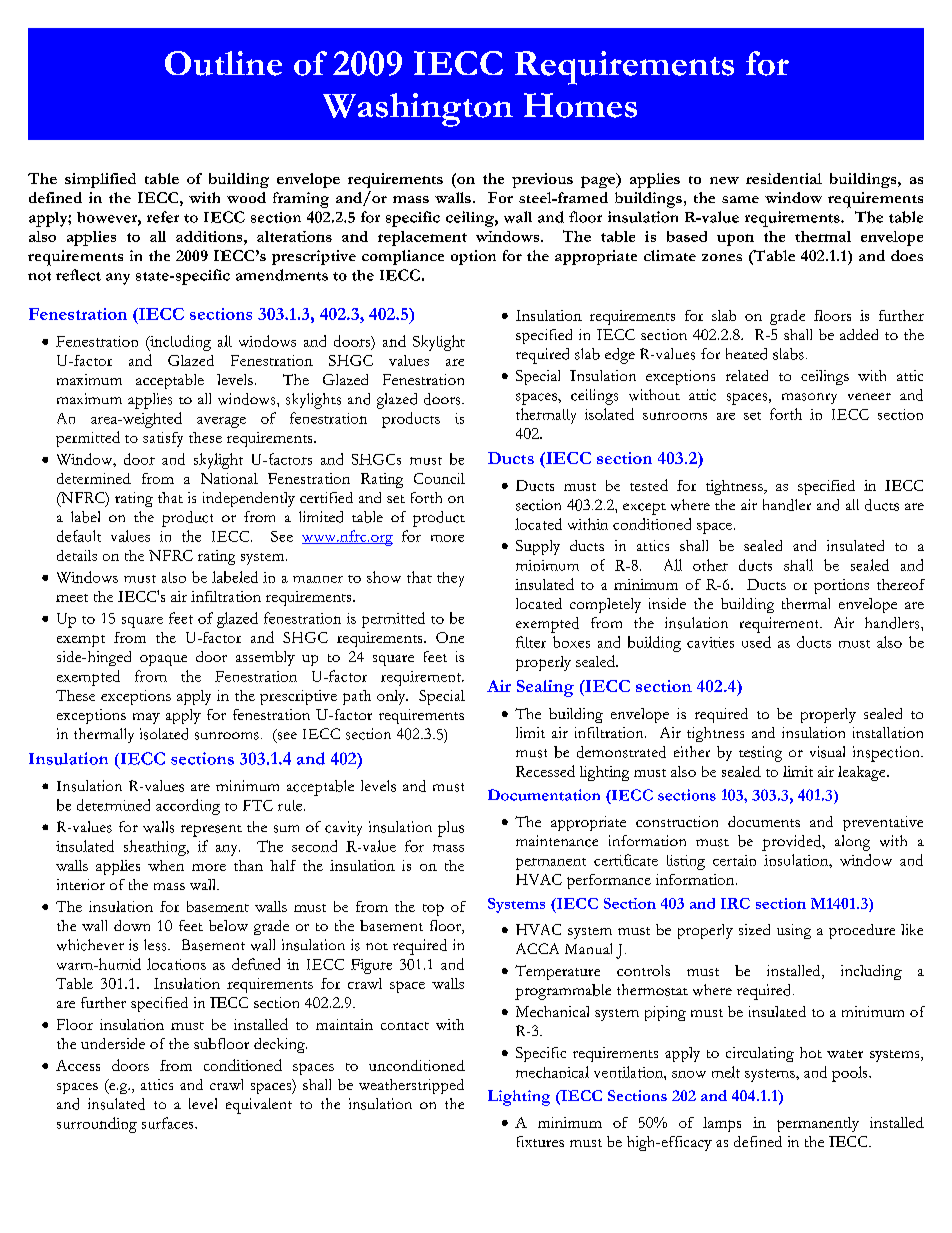 This screenshot has height=1233, width=952. What do you see at coordinates (418, 110) in the screenshot?
I see `Washington` at bounding box center [418, 110].
